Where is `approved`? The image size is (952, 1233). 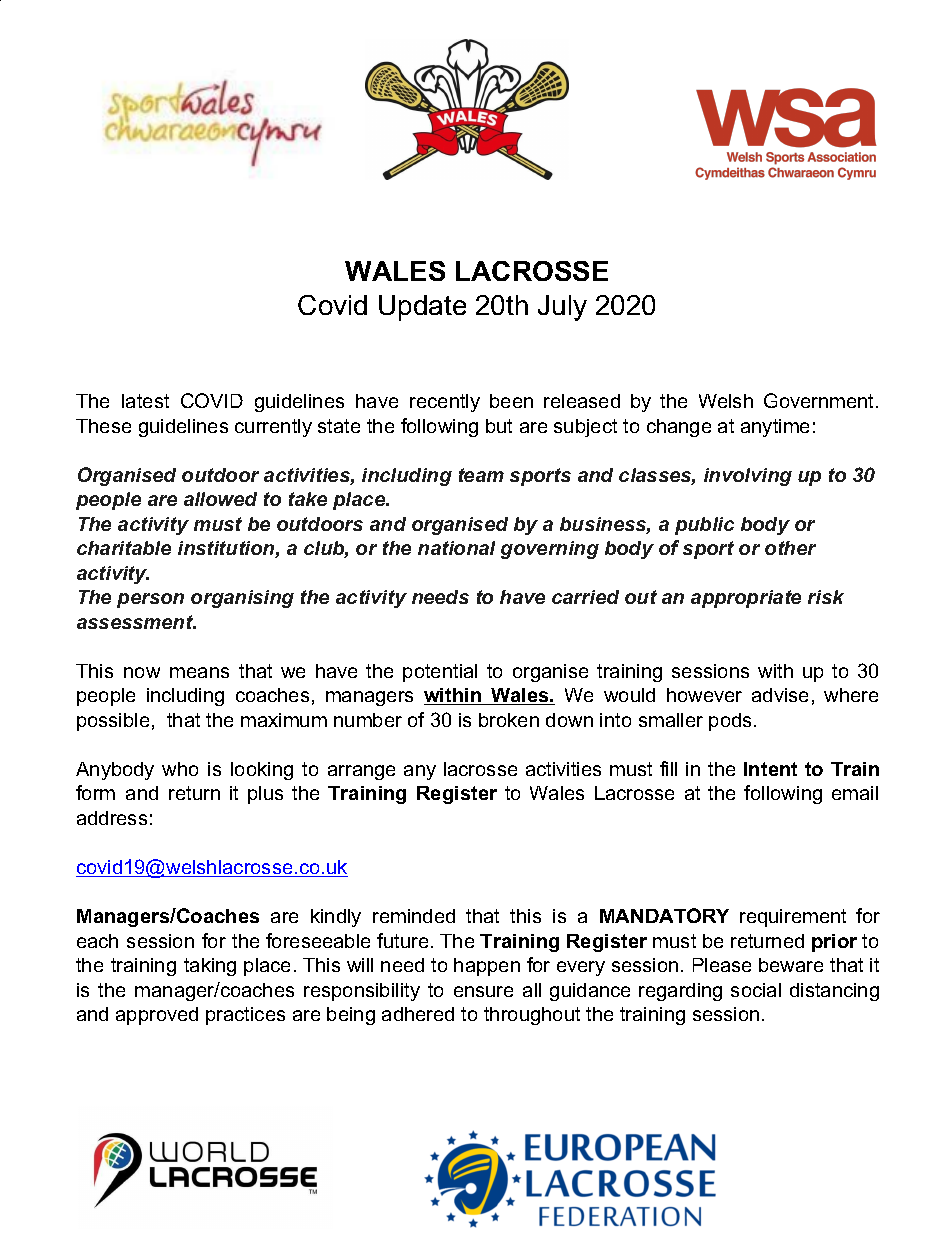
approved is located at coordinates (157, 1016).
